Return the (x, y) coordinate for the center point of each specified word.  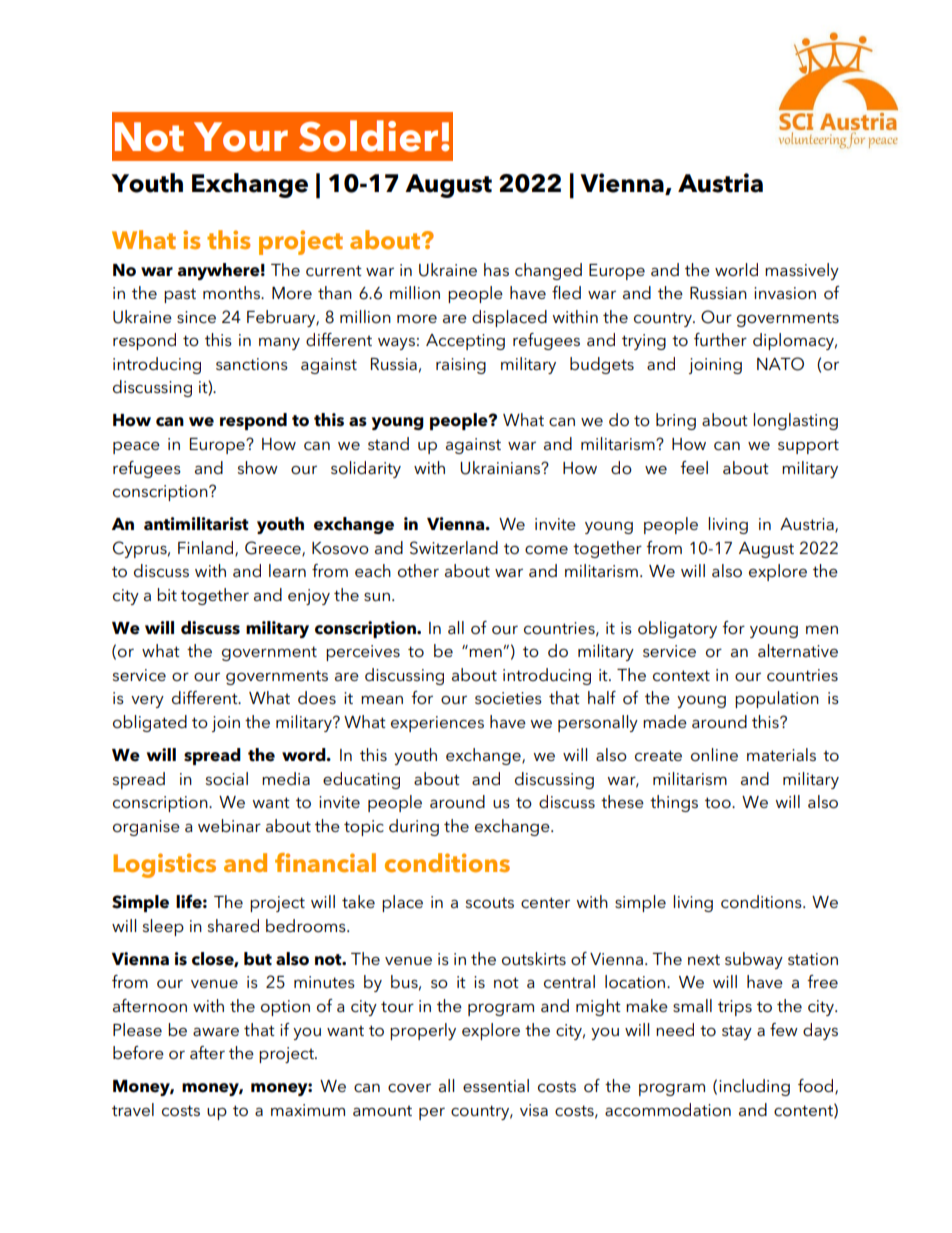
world (736, 269)
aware (216, 1032)
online (714, 755)
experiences (437, 724)
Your (241, 137)
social (227, 779)
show (258, 468)
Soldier (368, 136)
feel (694, 467)
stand (388, 443)
